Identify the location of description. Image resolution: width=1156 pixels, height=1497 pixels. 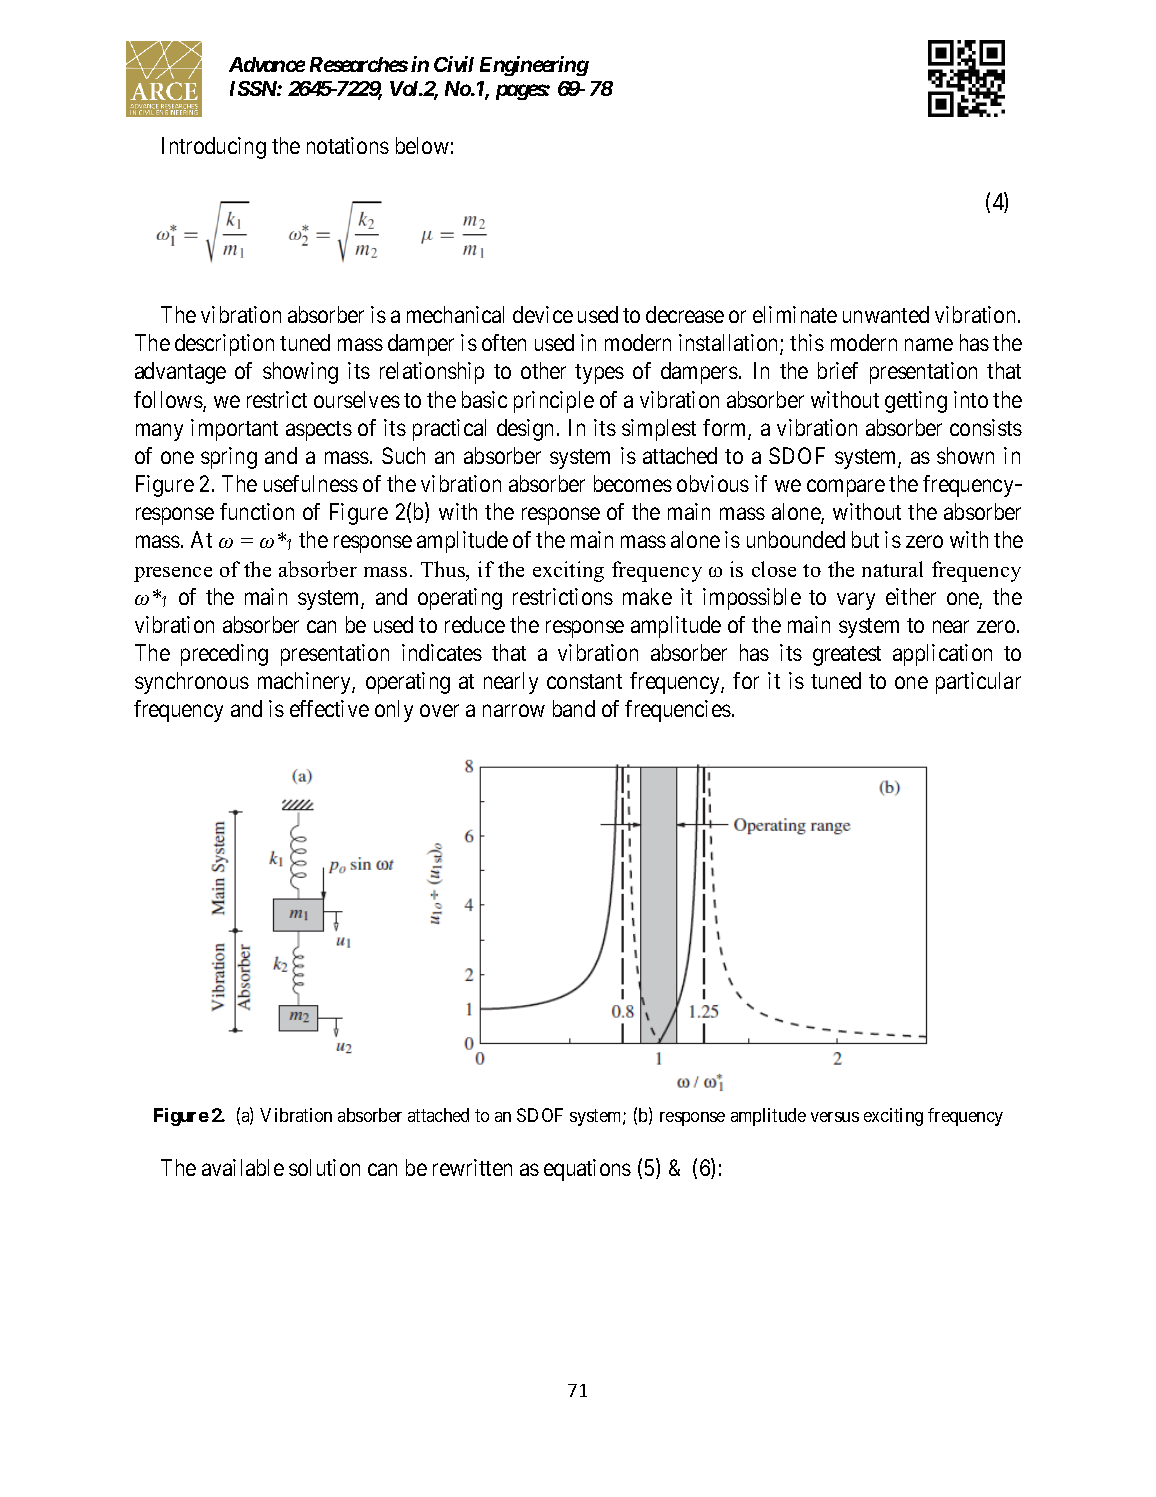
(224, 345).
